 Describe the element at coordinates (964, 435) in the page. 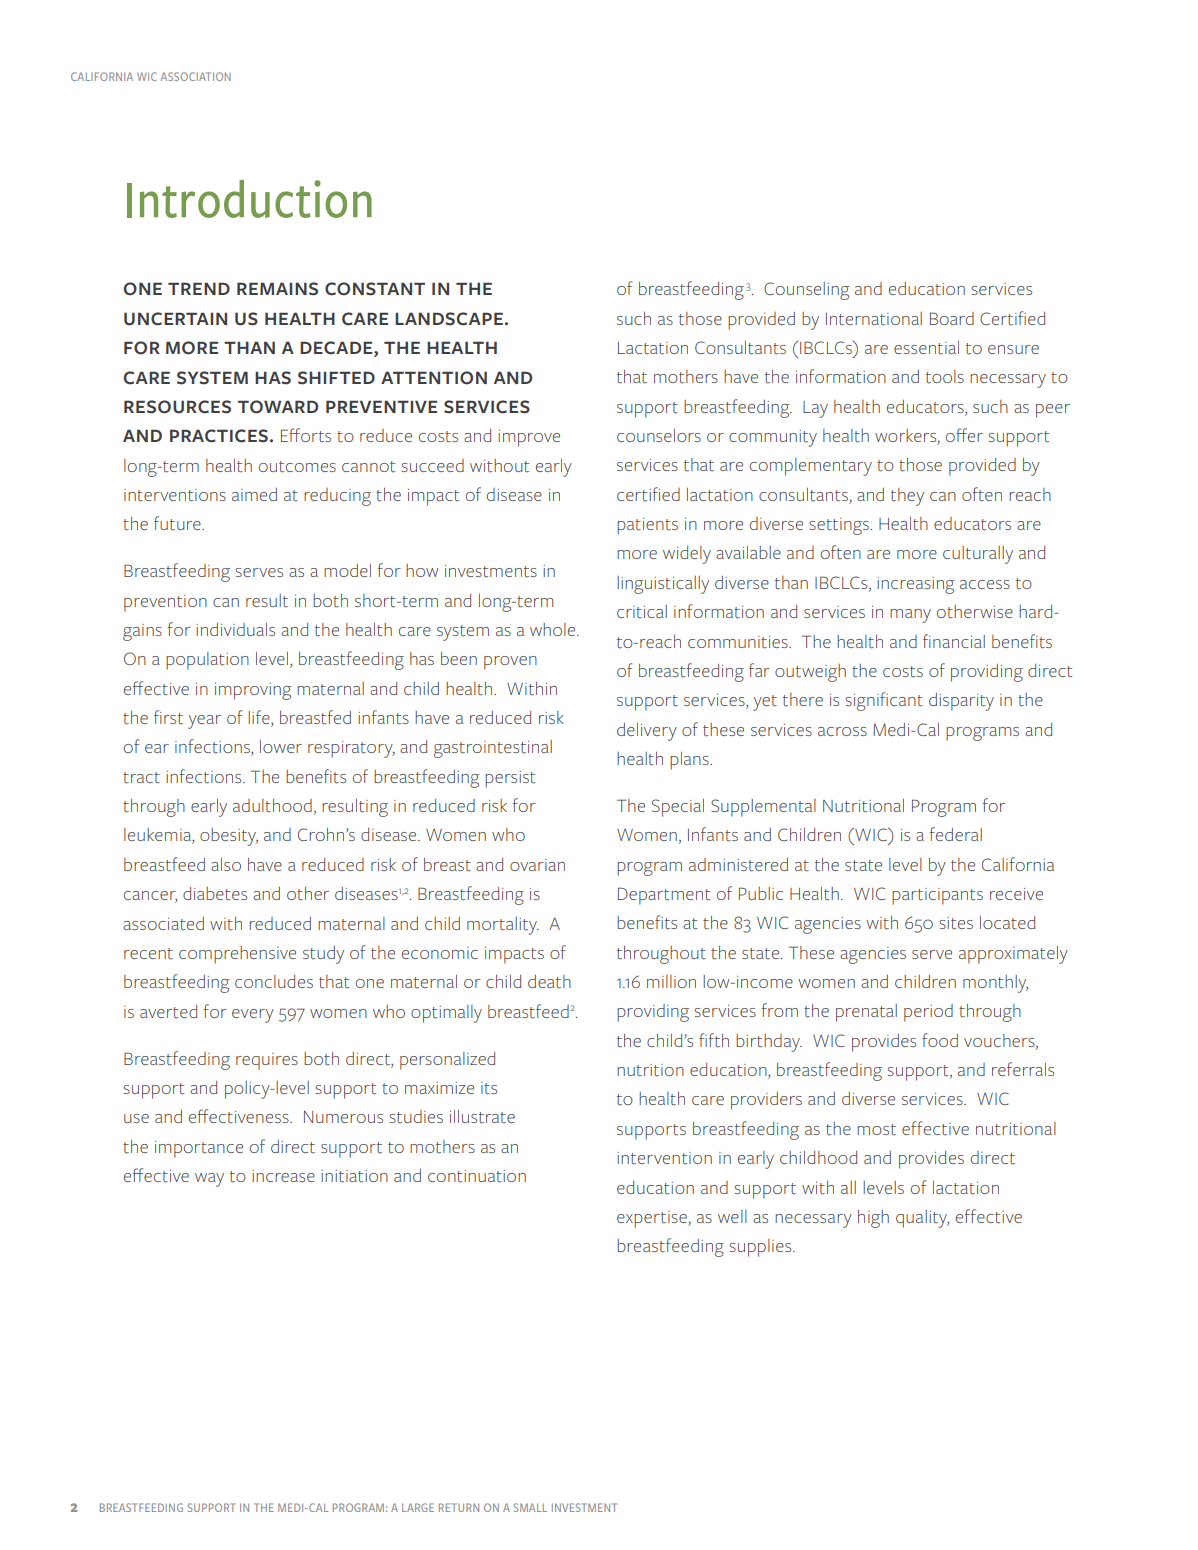

I see `offer` at that location.
